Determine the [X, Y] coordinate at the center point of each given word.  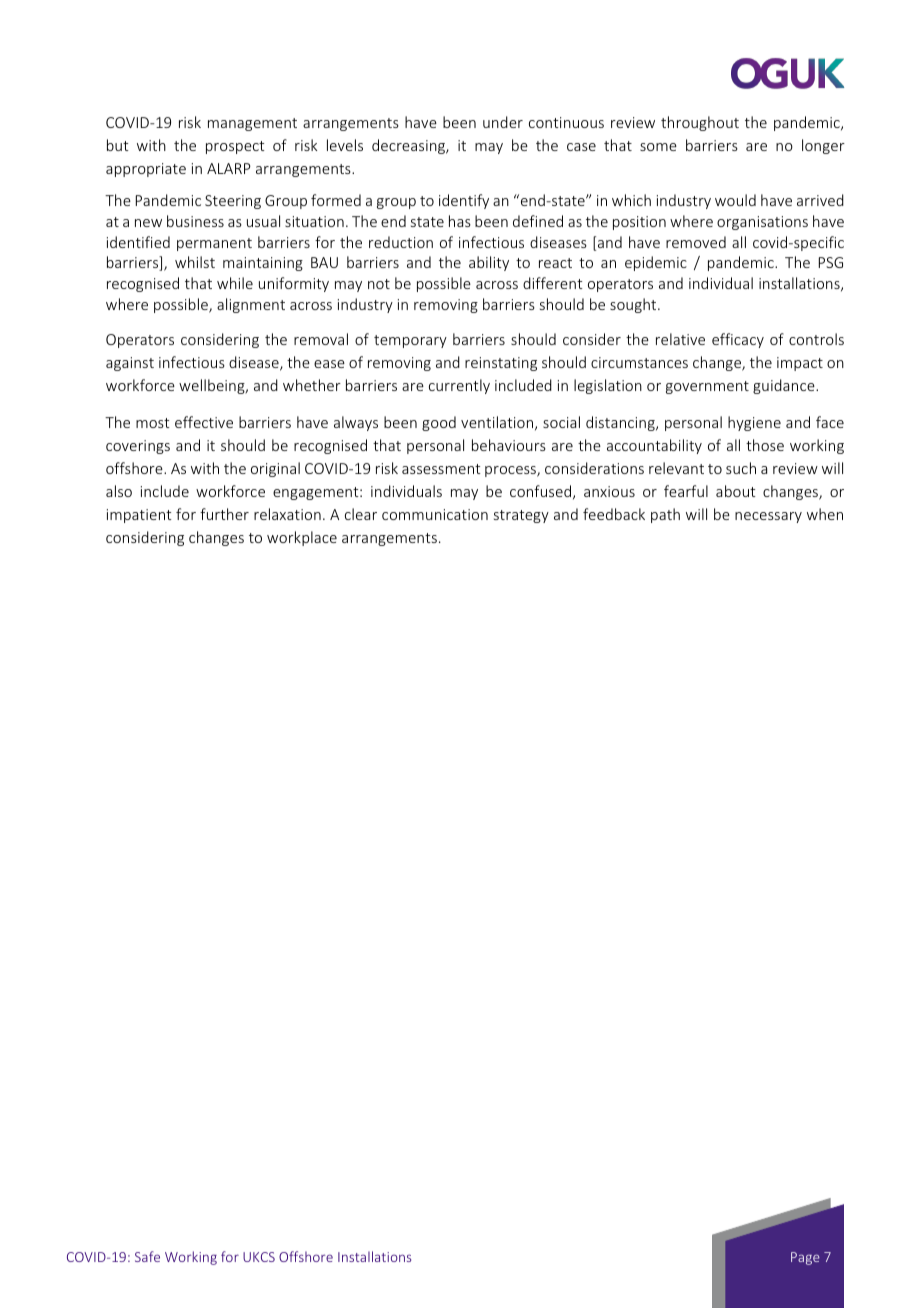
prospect [235, 147]
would [735, 200]
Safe [147, 1256]
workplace [302, 538]
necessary [768, 517]
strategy [521, 516]
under [503, 122]
